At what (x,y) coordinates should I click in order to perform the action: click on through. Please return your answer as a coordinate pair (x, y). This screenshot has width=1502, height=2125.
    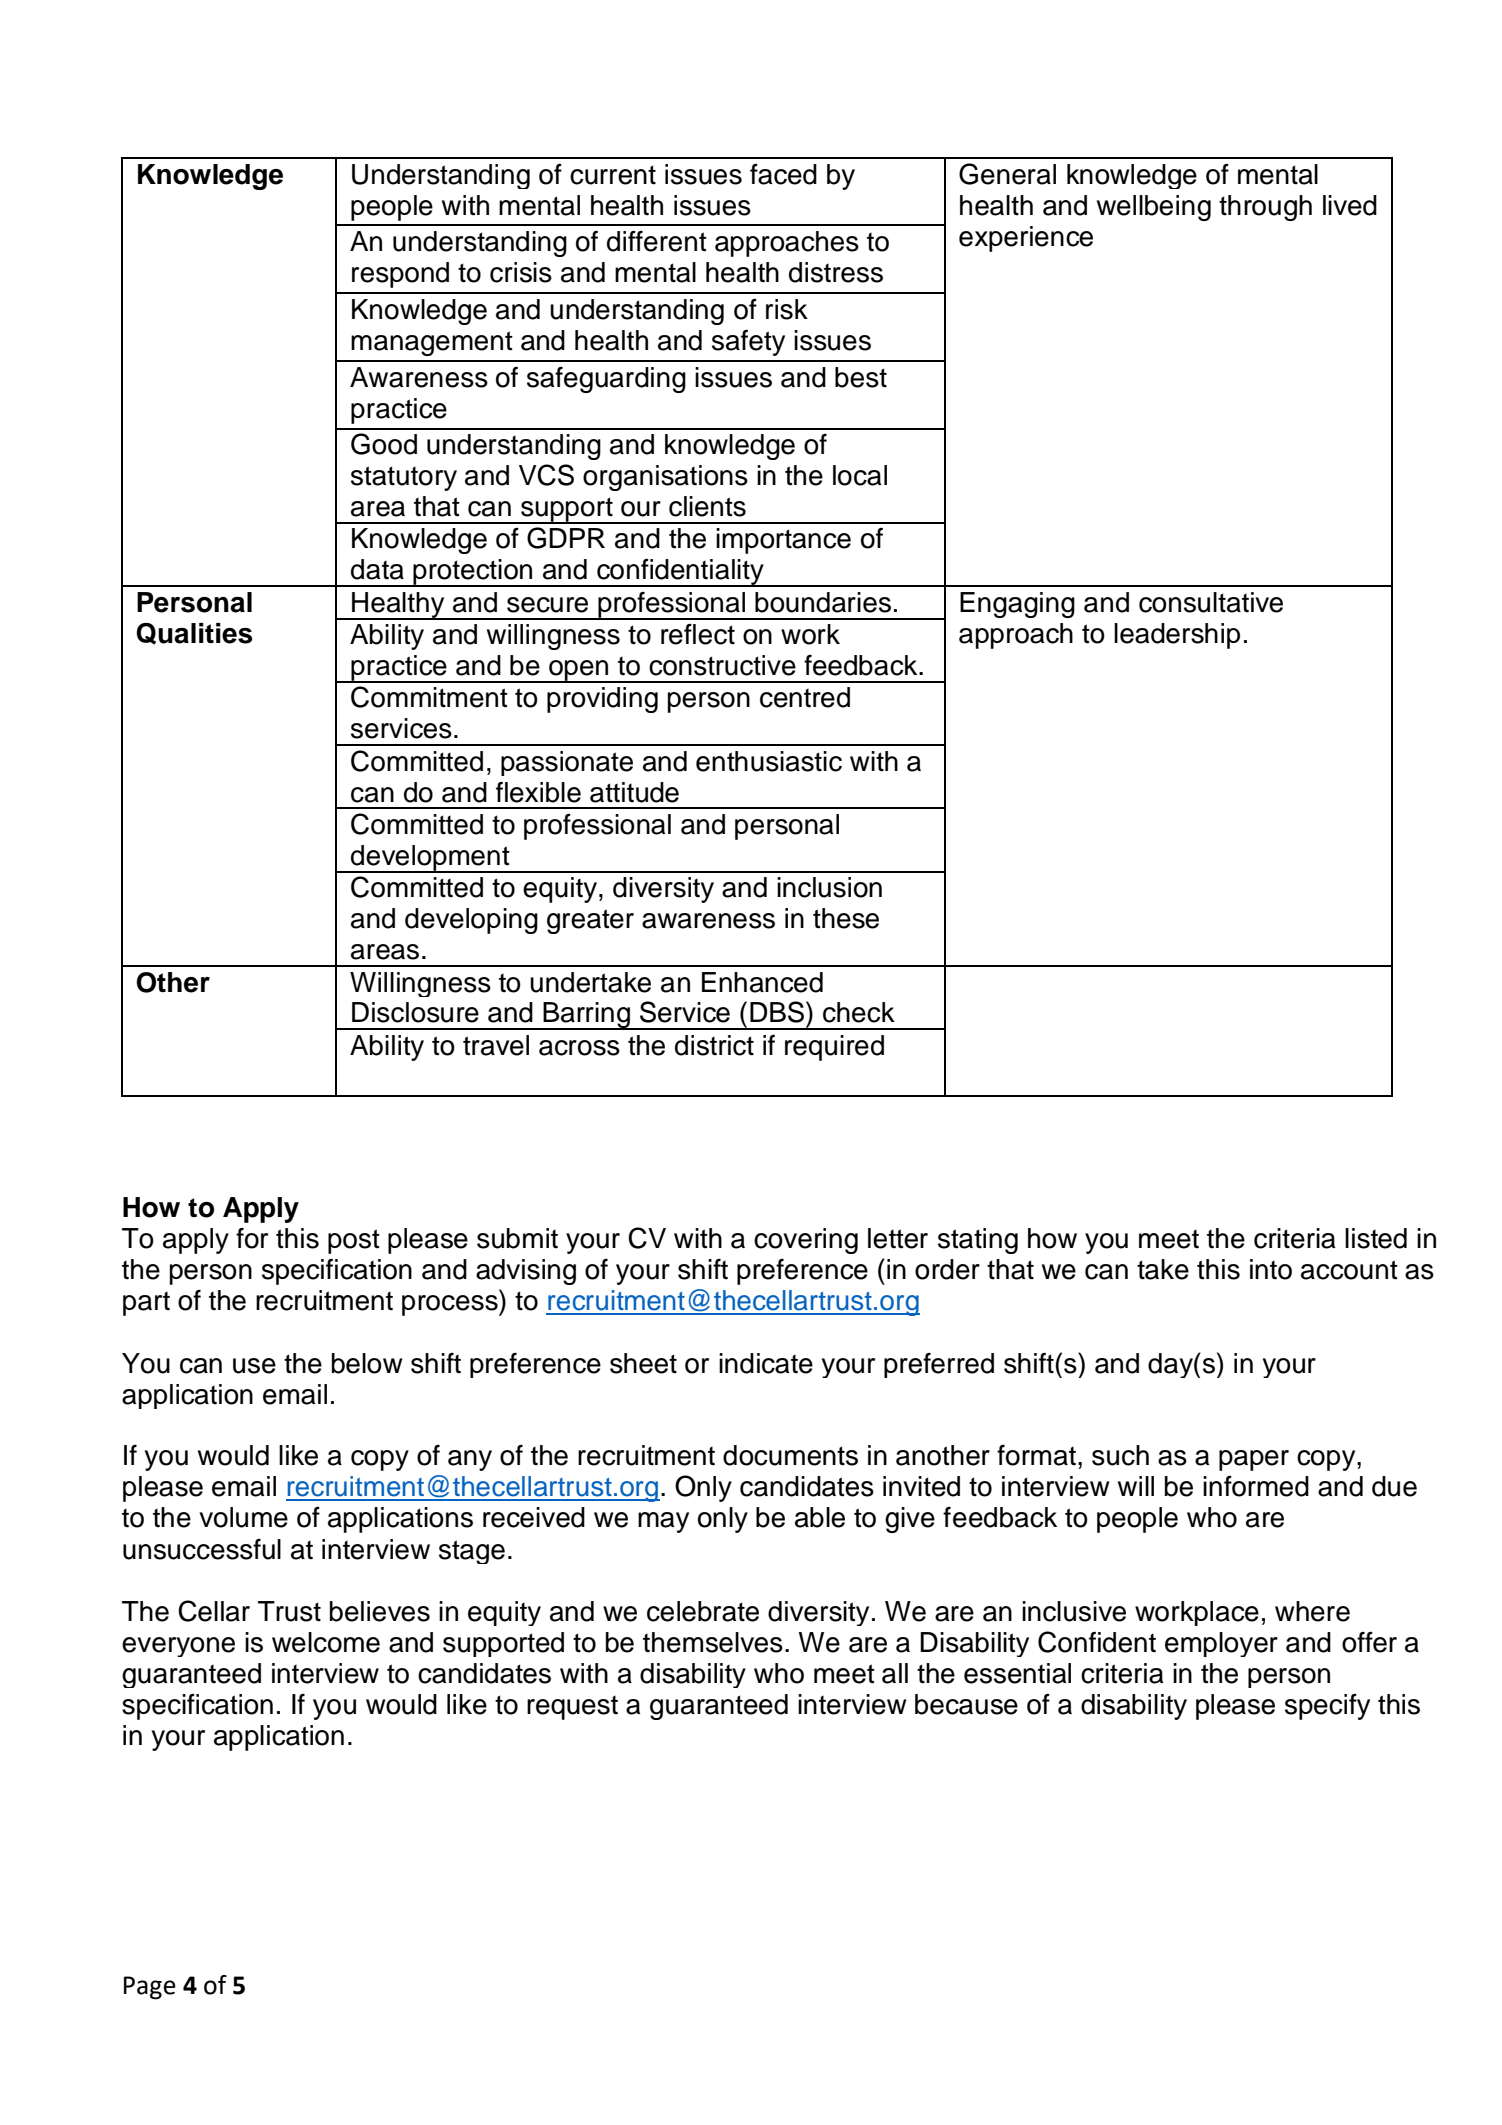
    Looking at the image, I should click on (1265, 208).
